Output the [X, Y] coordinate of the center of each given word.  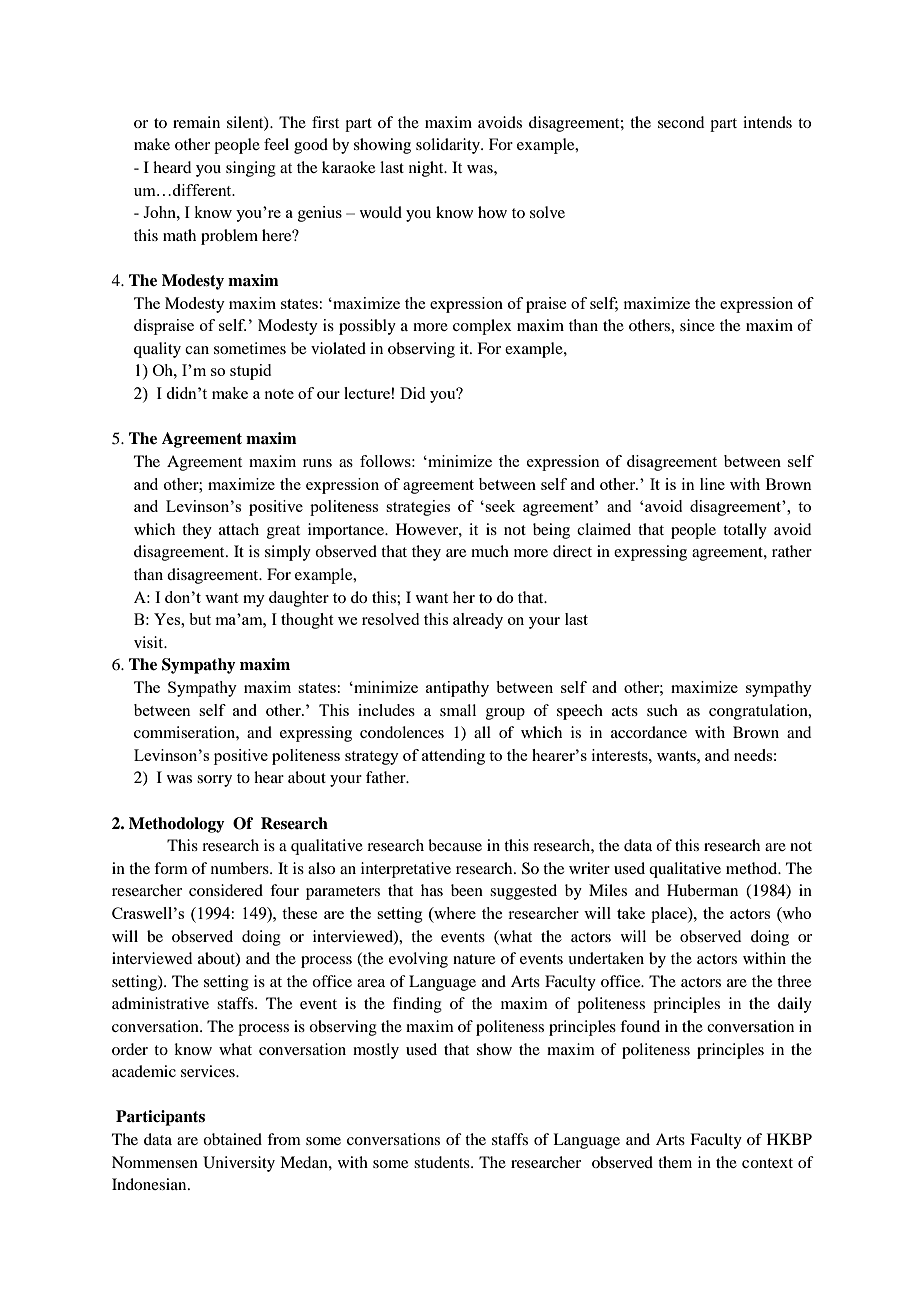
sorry [214, 781]
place [670, 915]
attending [453, 757]
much [490, 551]
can [197, 350]
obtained [232, 1139]
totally [745, 531]
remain [196, 122]
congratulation [759, 712]
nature [474, 959]
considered [226, 890]
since [697, 325]
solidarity [449, 146]
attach [239, 529]
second [681, 122]
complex [482, 327]
